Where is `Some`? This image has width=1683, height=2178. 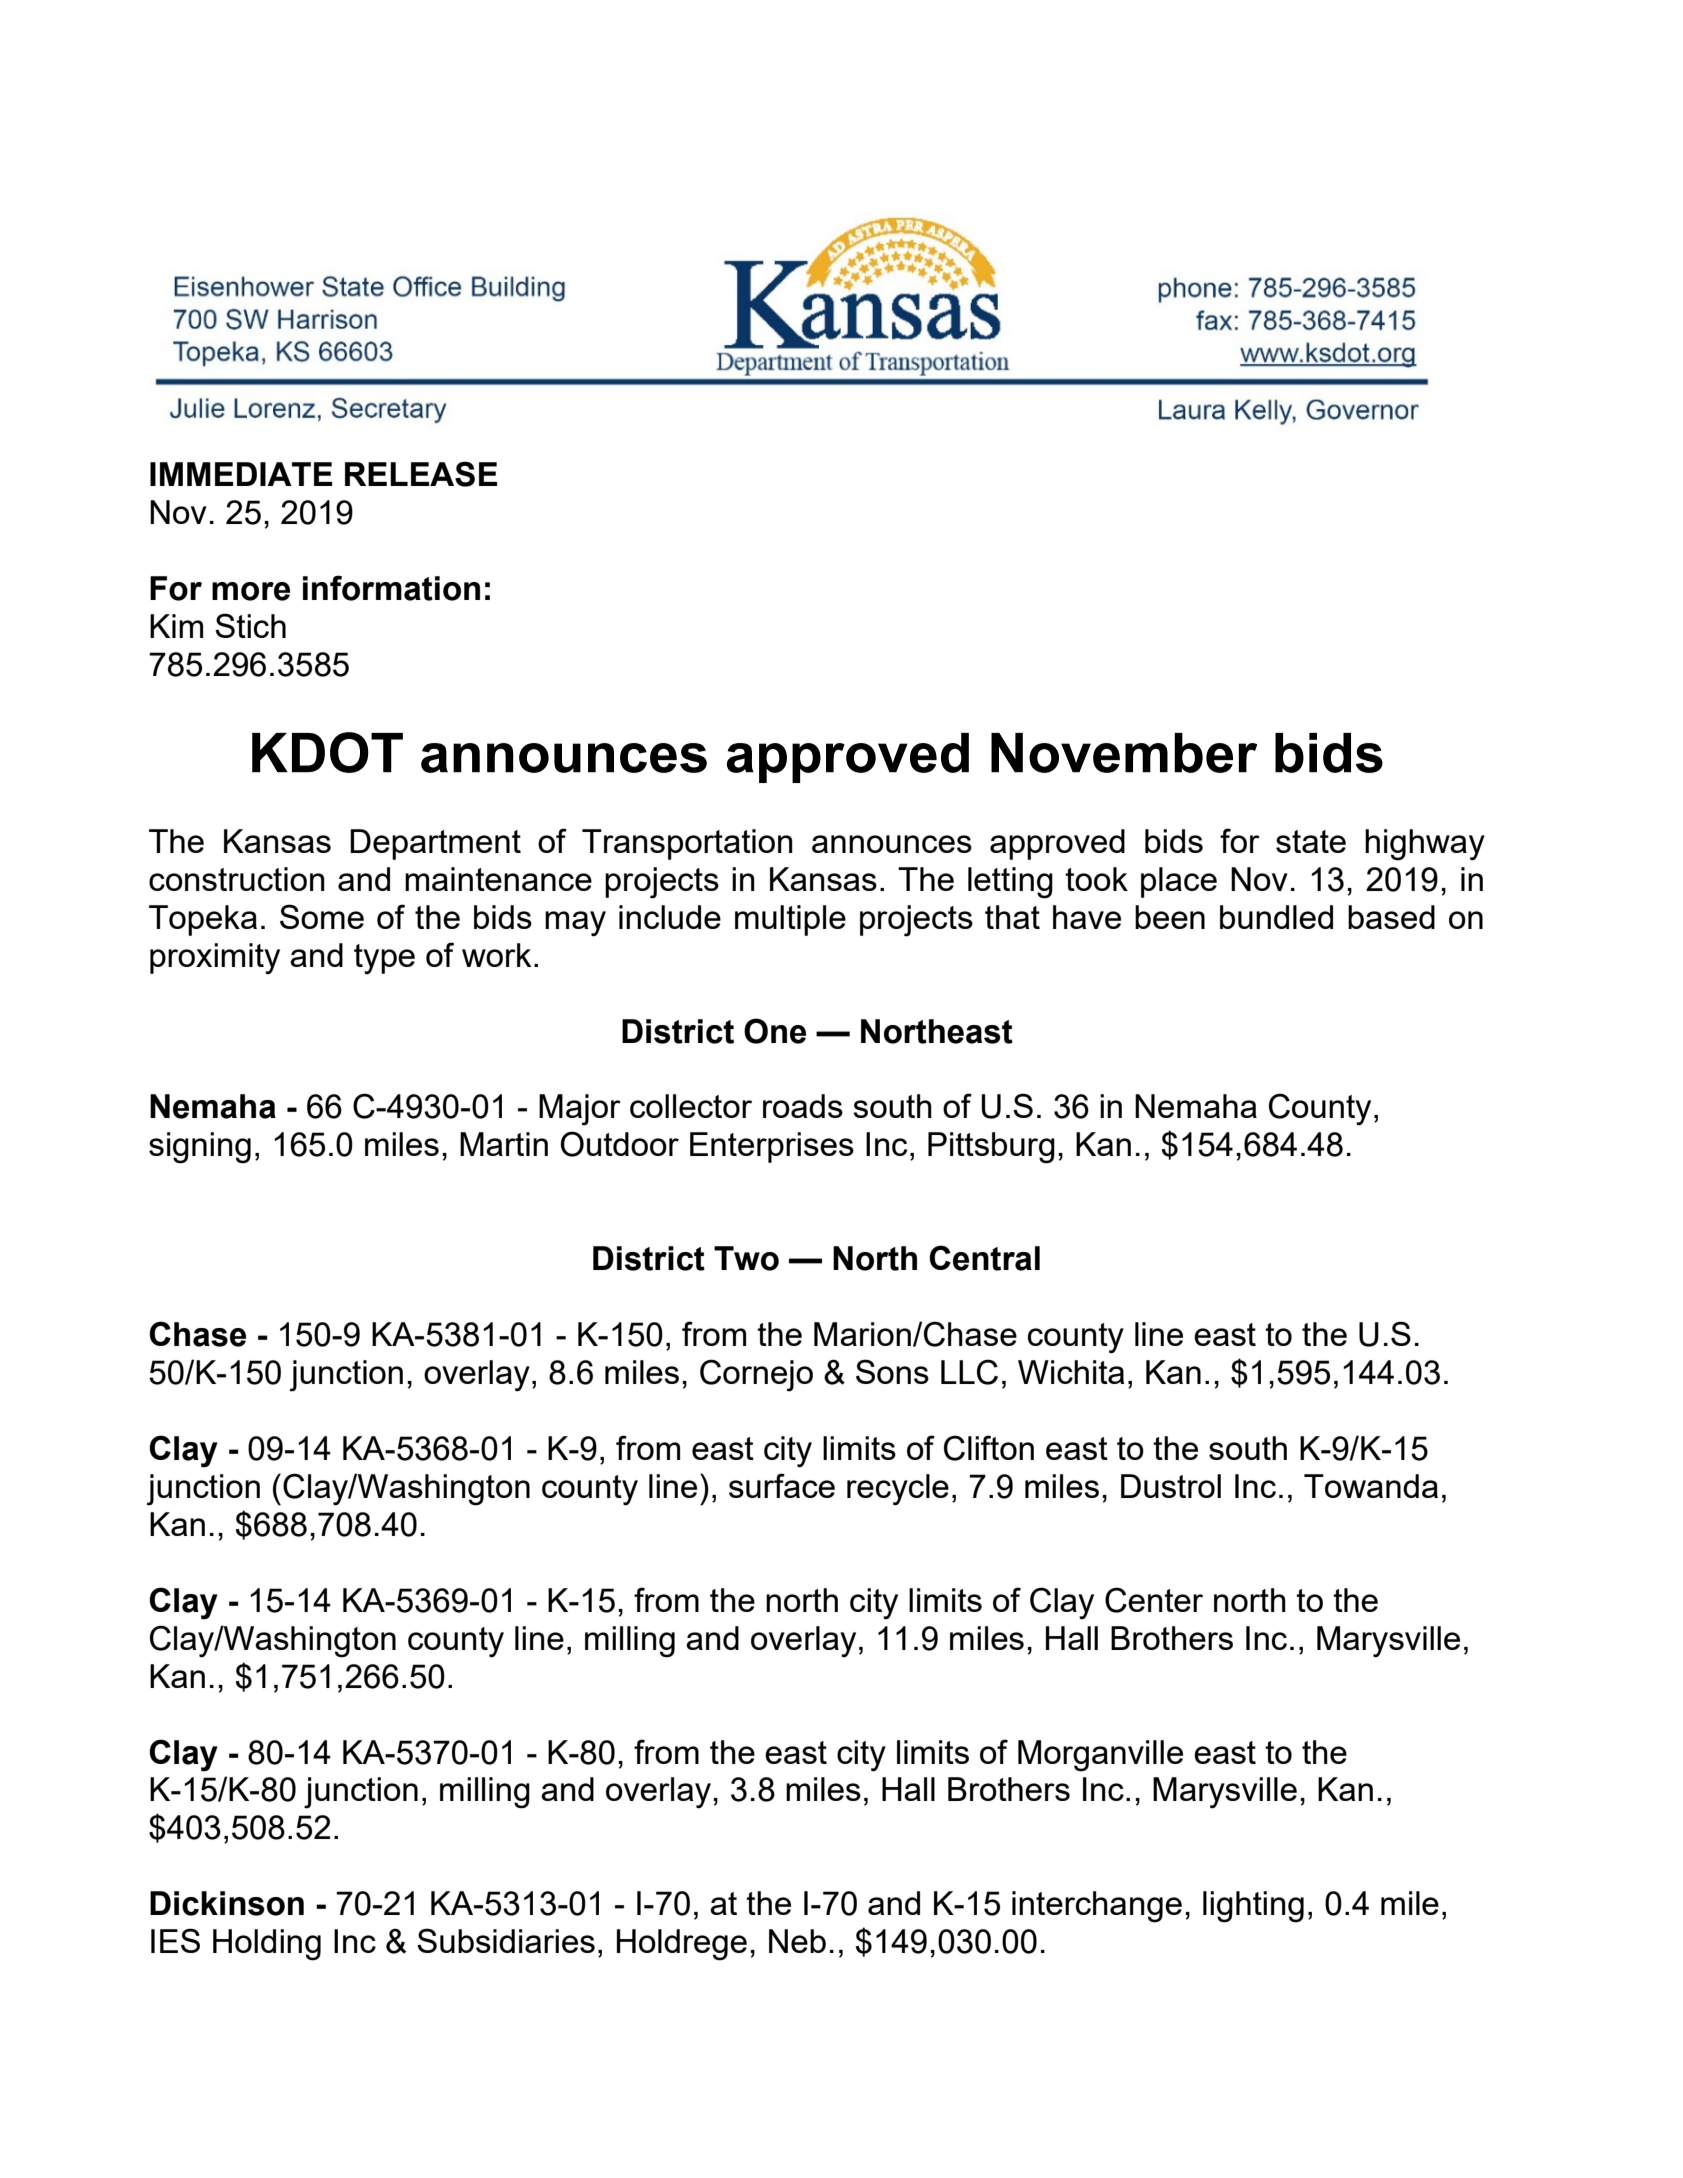 Some is located at coordinates (322, 916).
